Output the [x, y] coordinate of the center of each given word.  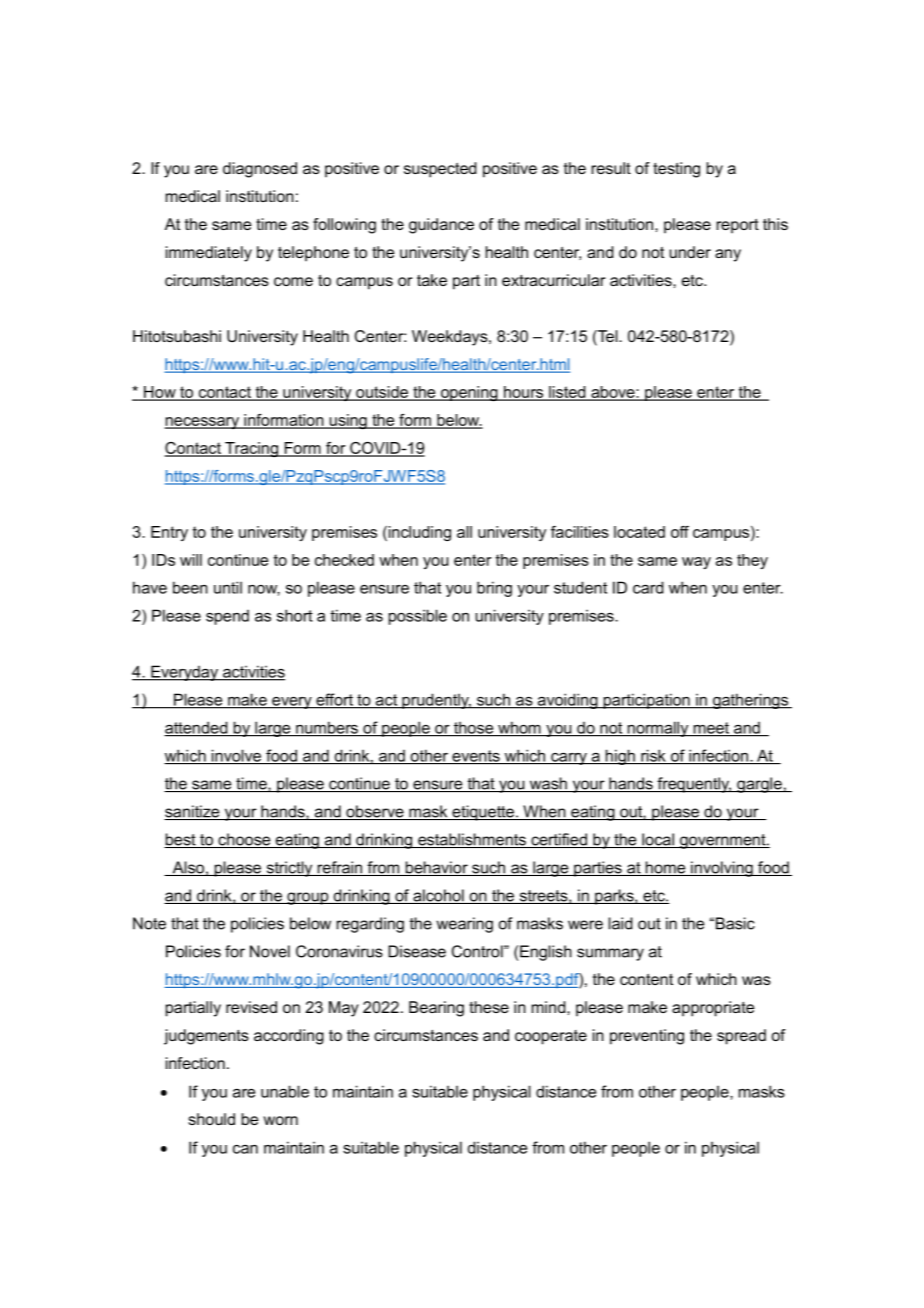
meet [711, 729]
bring [494, 589]
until [228, 587]
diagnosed [260, 170]
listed [567, 393]
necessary [202, 423]
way [696, 563]
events [476, 757]
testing [676, 170]
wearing [464, 925]
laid [620, 923]
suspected [440, 170]
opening [469, 393]
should [211, 1119]
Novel [270, 951]
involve [236, 756]
